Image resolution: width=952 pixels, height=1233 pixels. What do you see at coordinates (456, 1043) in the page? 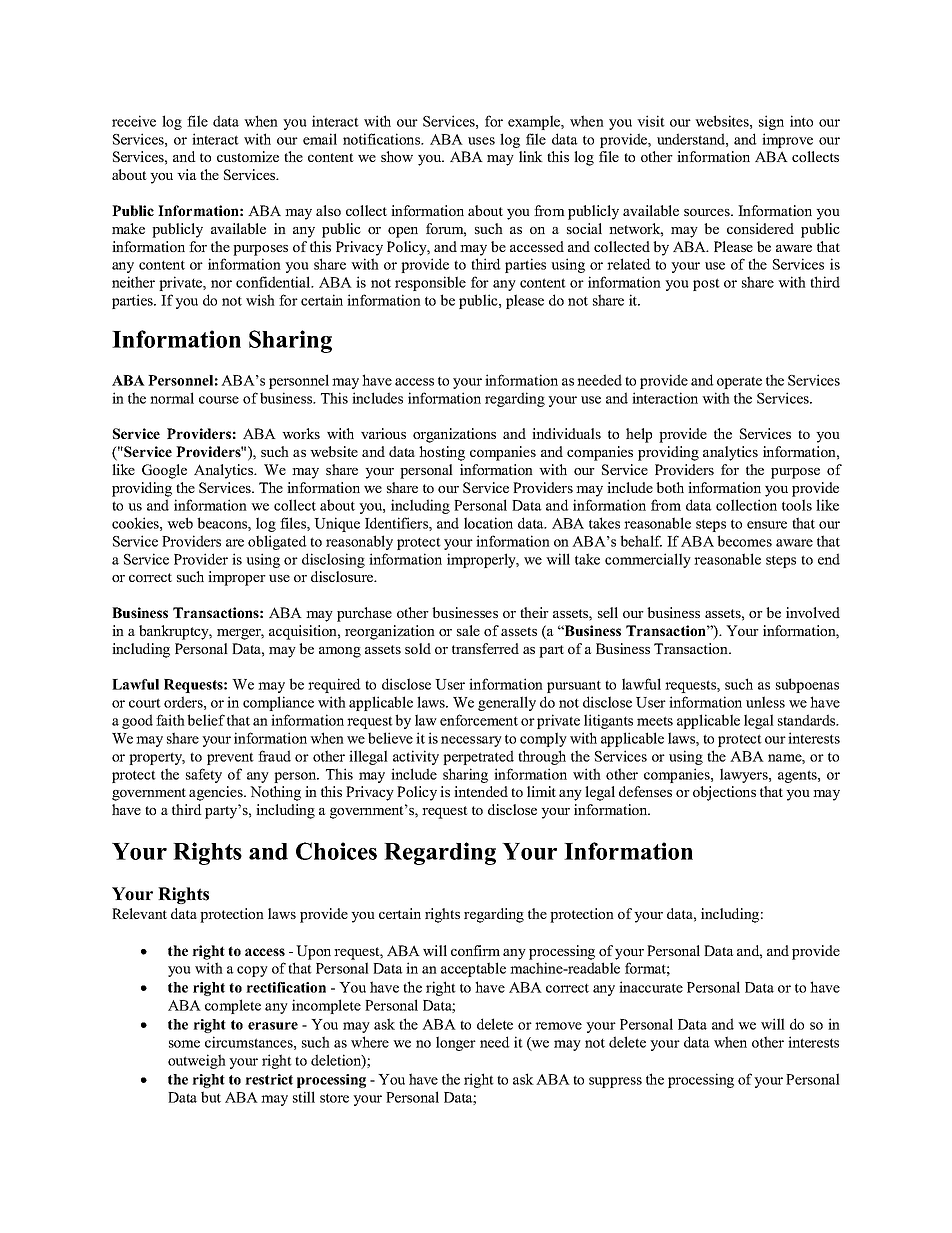
I see `longer` at bounding box center [456, 1043].
